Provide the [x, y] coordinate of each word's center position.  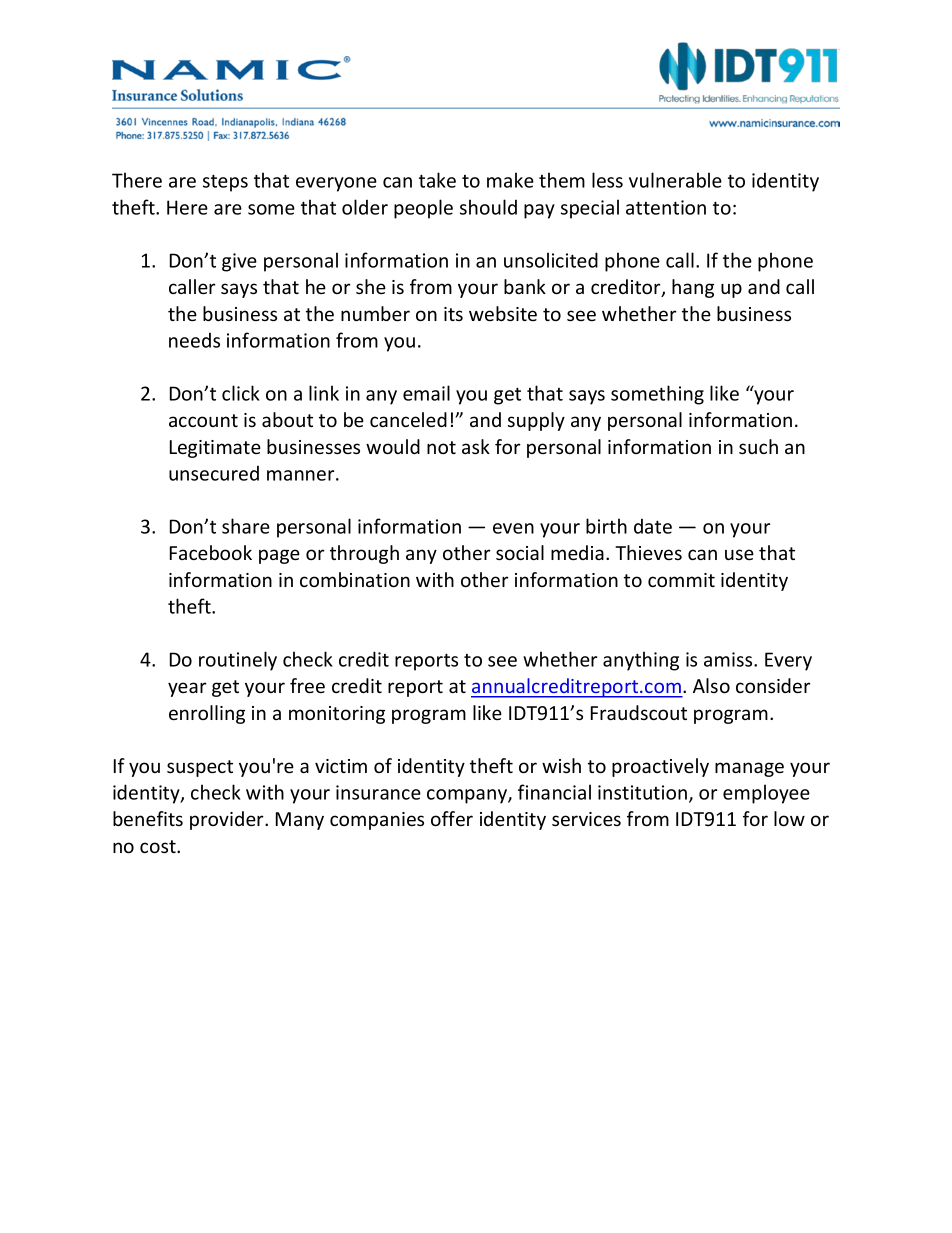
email [426, 393]
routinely [238, 661]
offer [452, 818]
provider [228, 820]
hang [693, 288]
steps [225, 183]
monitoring [337, 715]
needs [194, 340]
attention [666, 207]
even [513, 528]
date [653, 526]
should [488, 207]
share [246, 526]
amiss [729, 659]
